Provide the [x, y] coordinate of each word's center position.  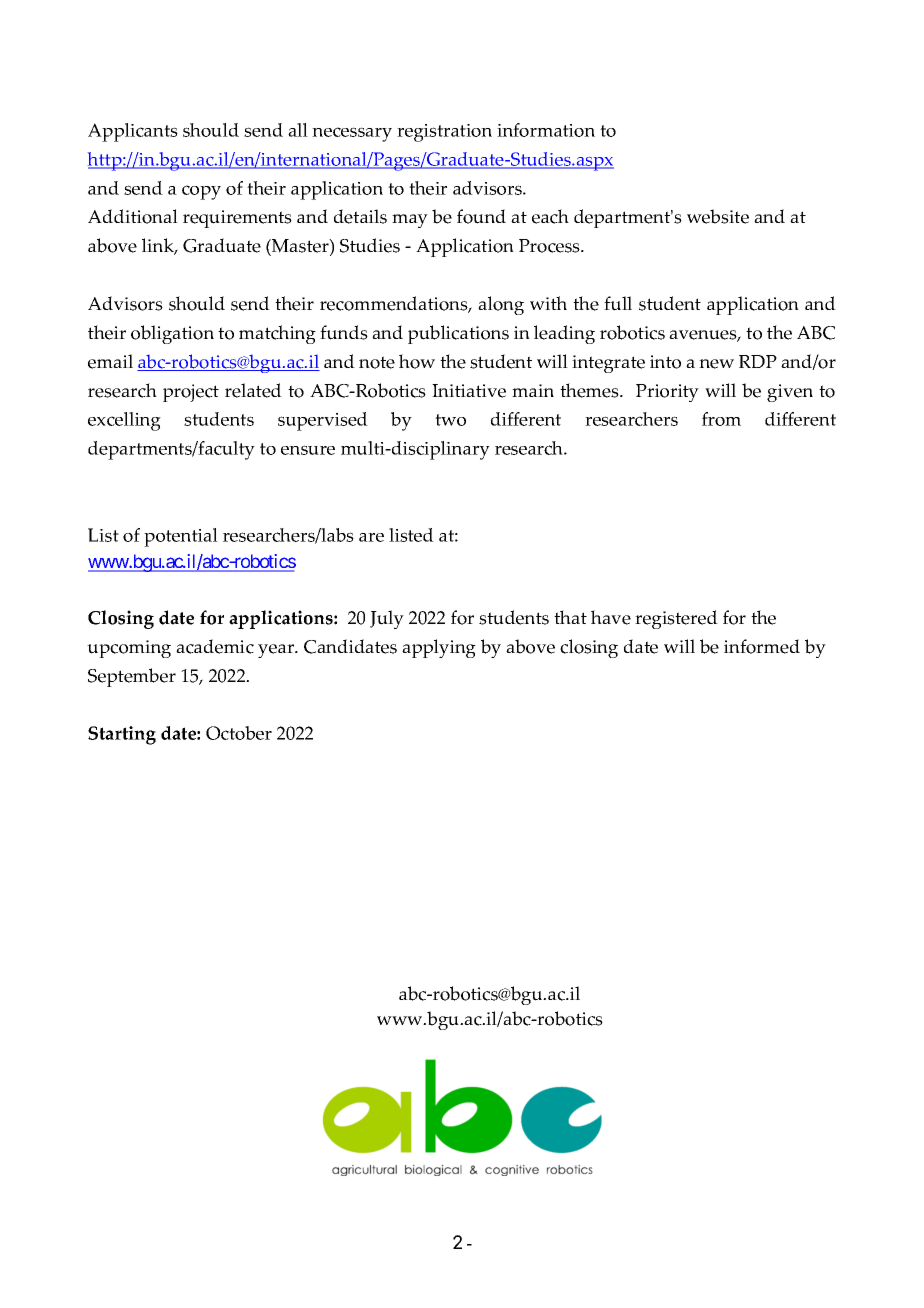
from [721, 419]
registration [444, 133]
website [718, 216]
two [450, 420]
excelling [124, 421]
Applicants [133, 132]
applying [439, 648]
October [239, 733]
